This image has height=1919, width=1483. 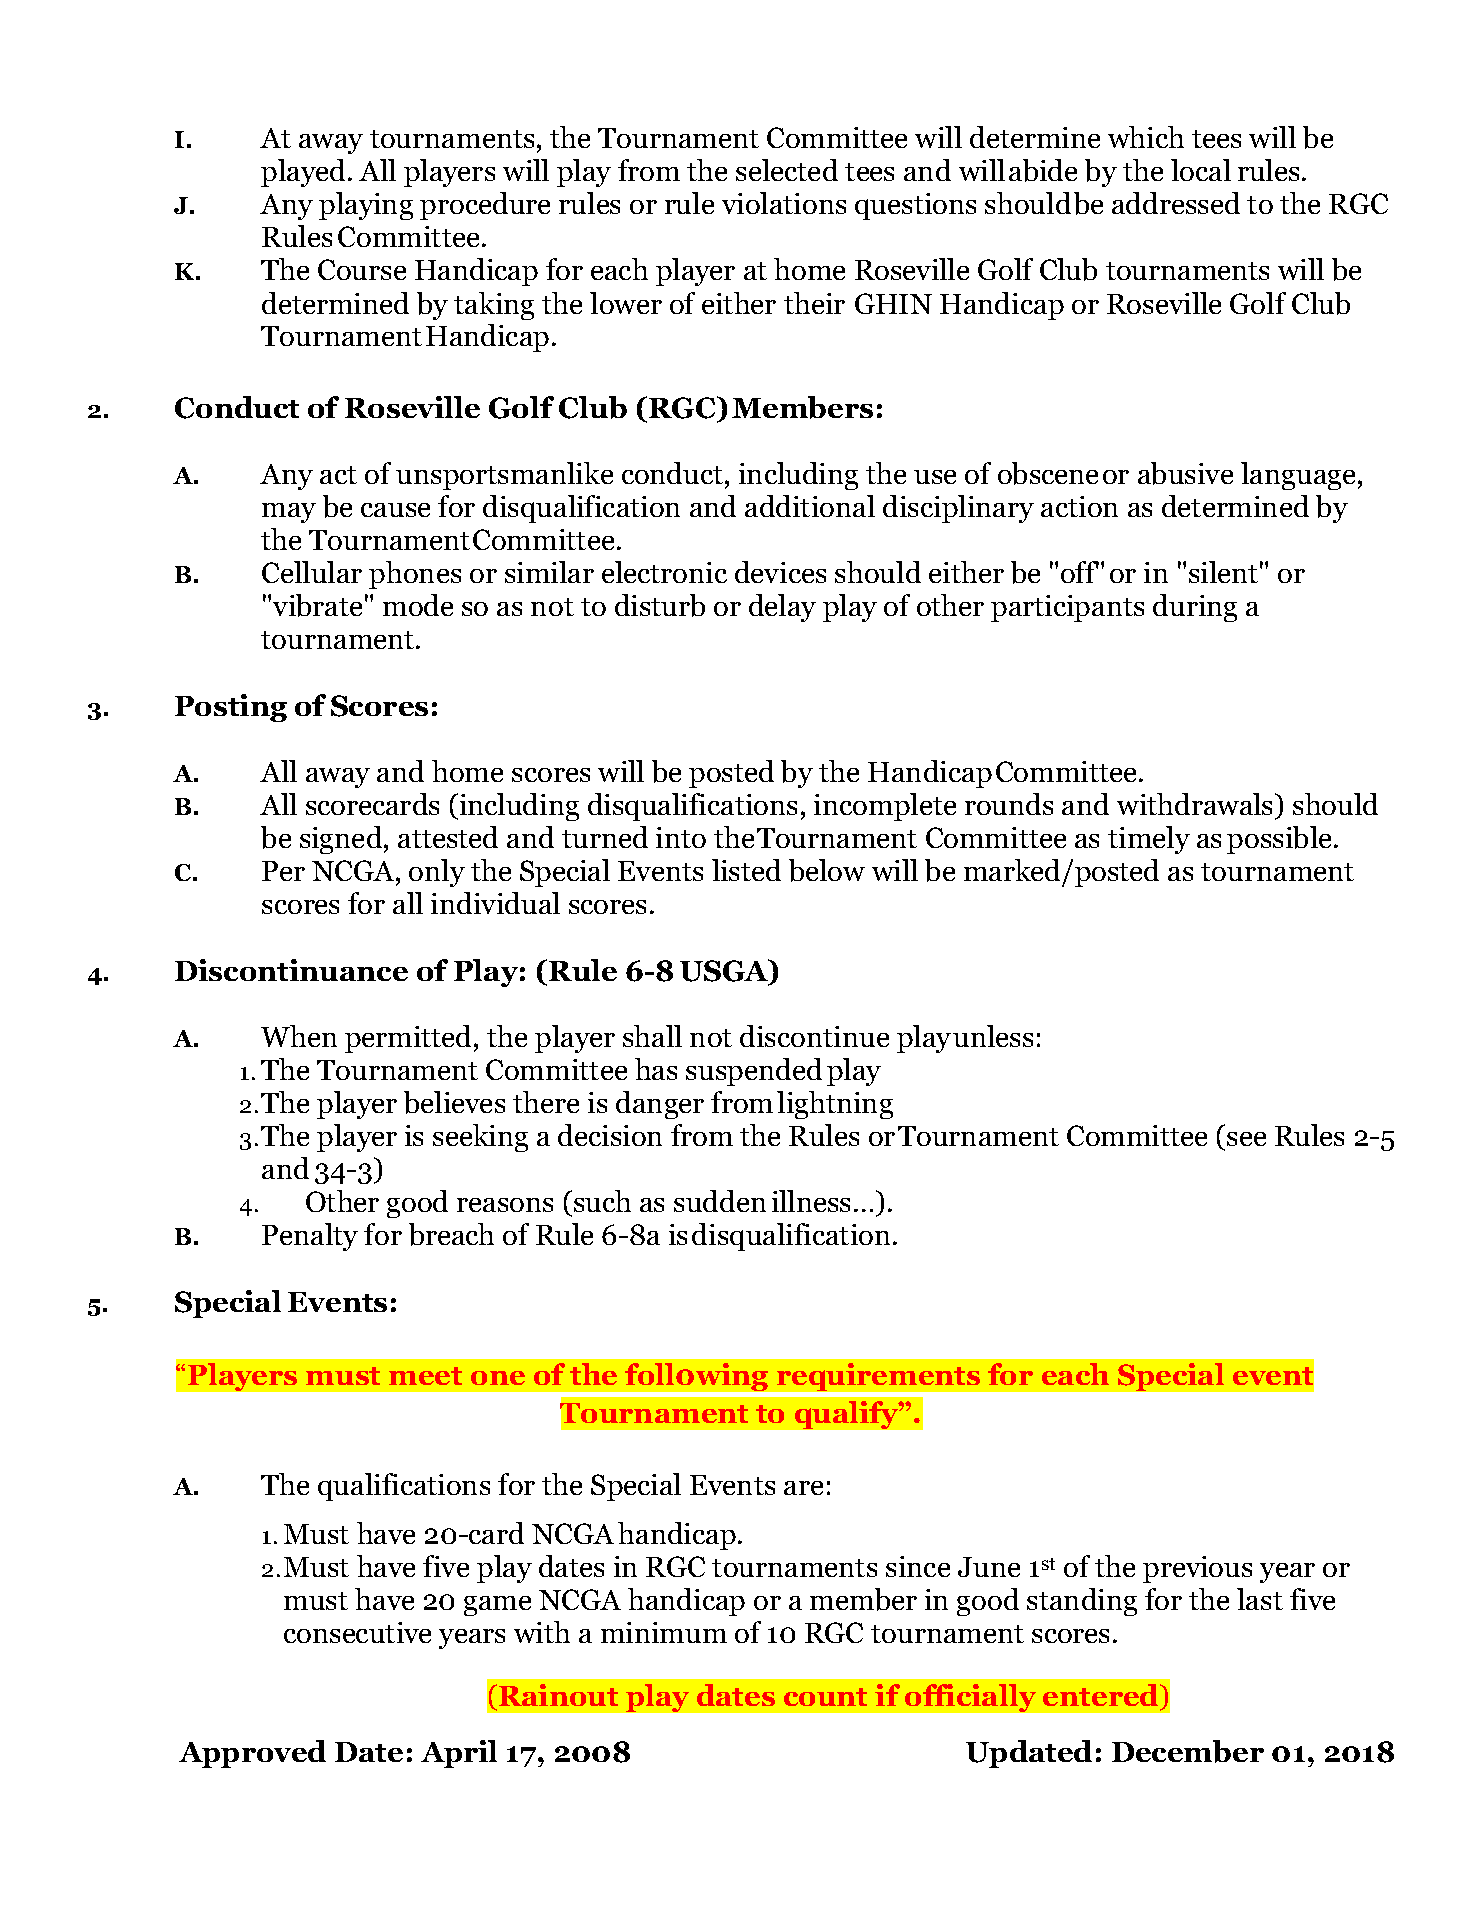 What do you see at coordinates (425, 1376) in the image?
I see `meet` at bounding box center [425, 1376].
